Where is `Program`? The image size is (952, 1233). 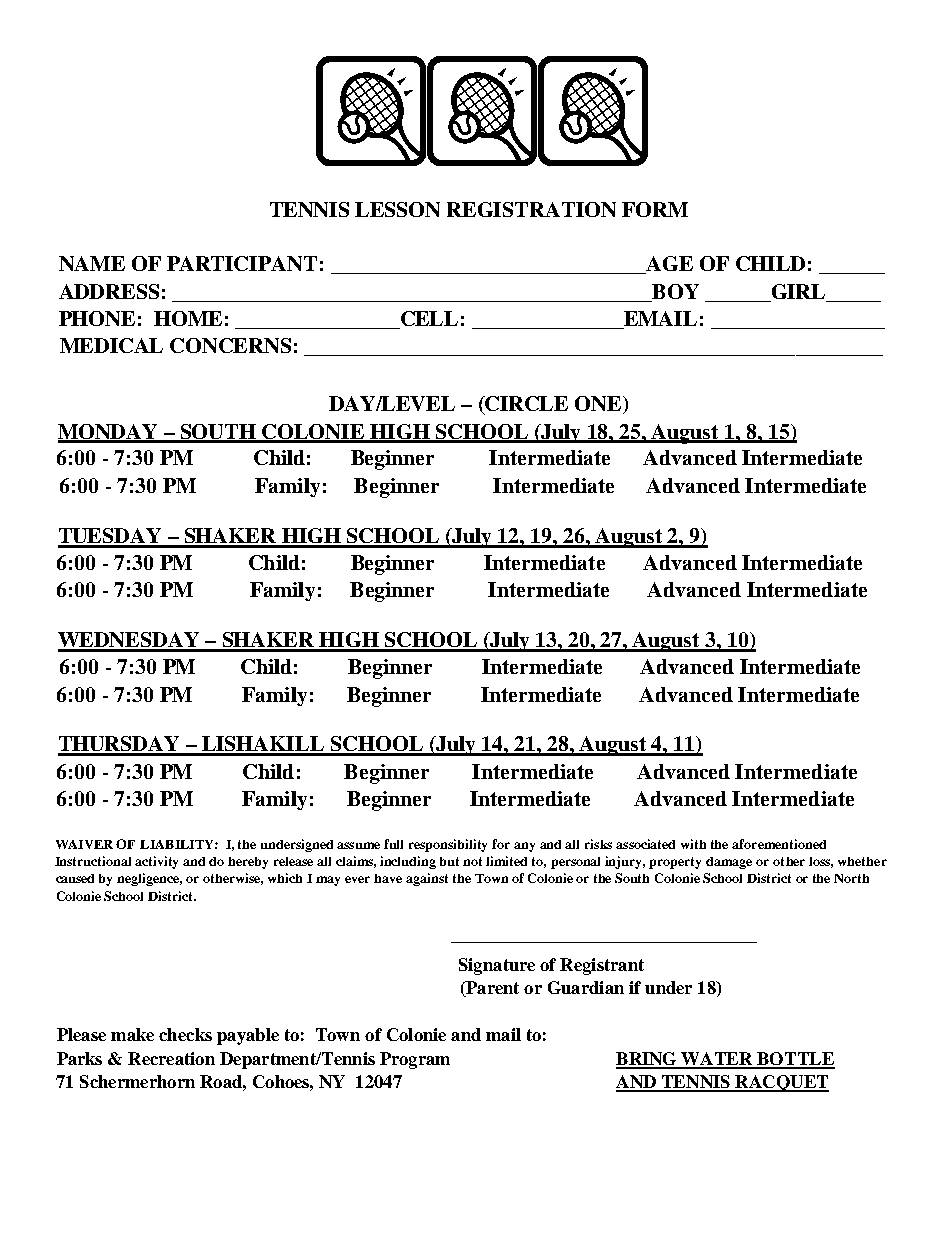
Program is located at coordinates (415, 1060).
